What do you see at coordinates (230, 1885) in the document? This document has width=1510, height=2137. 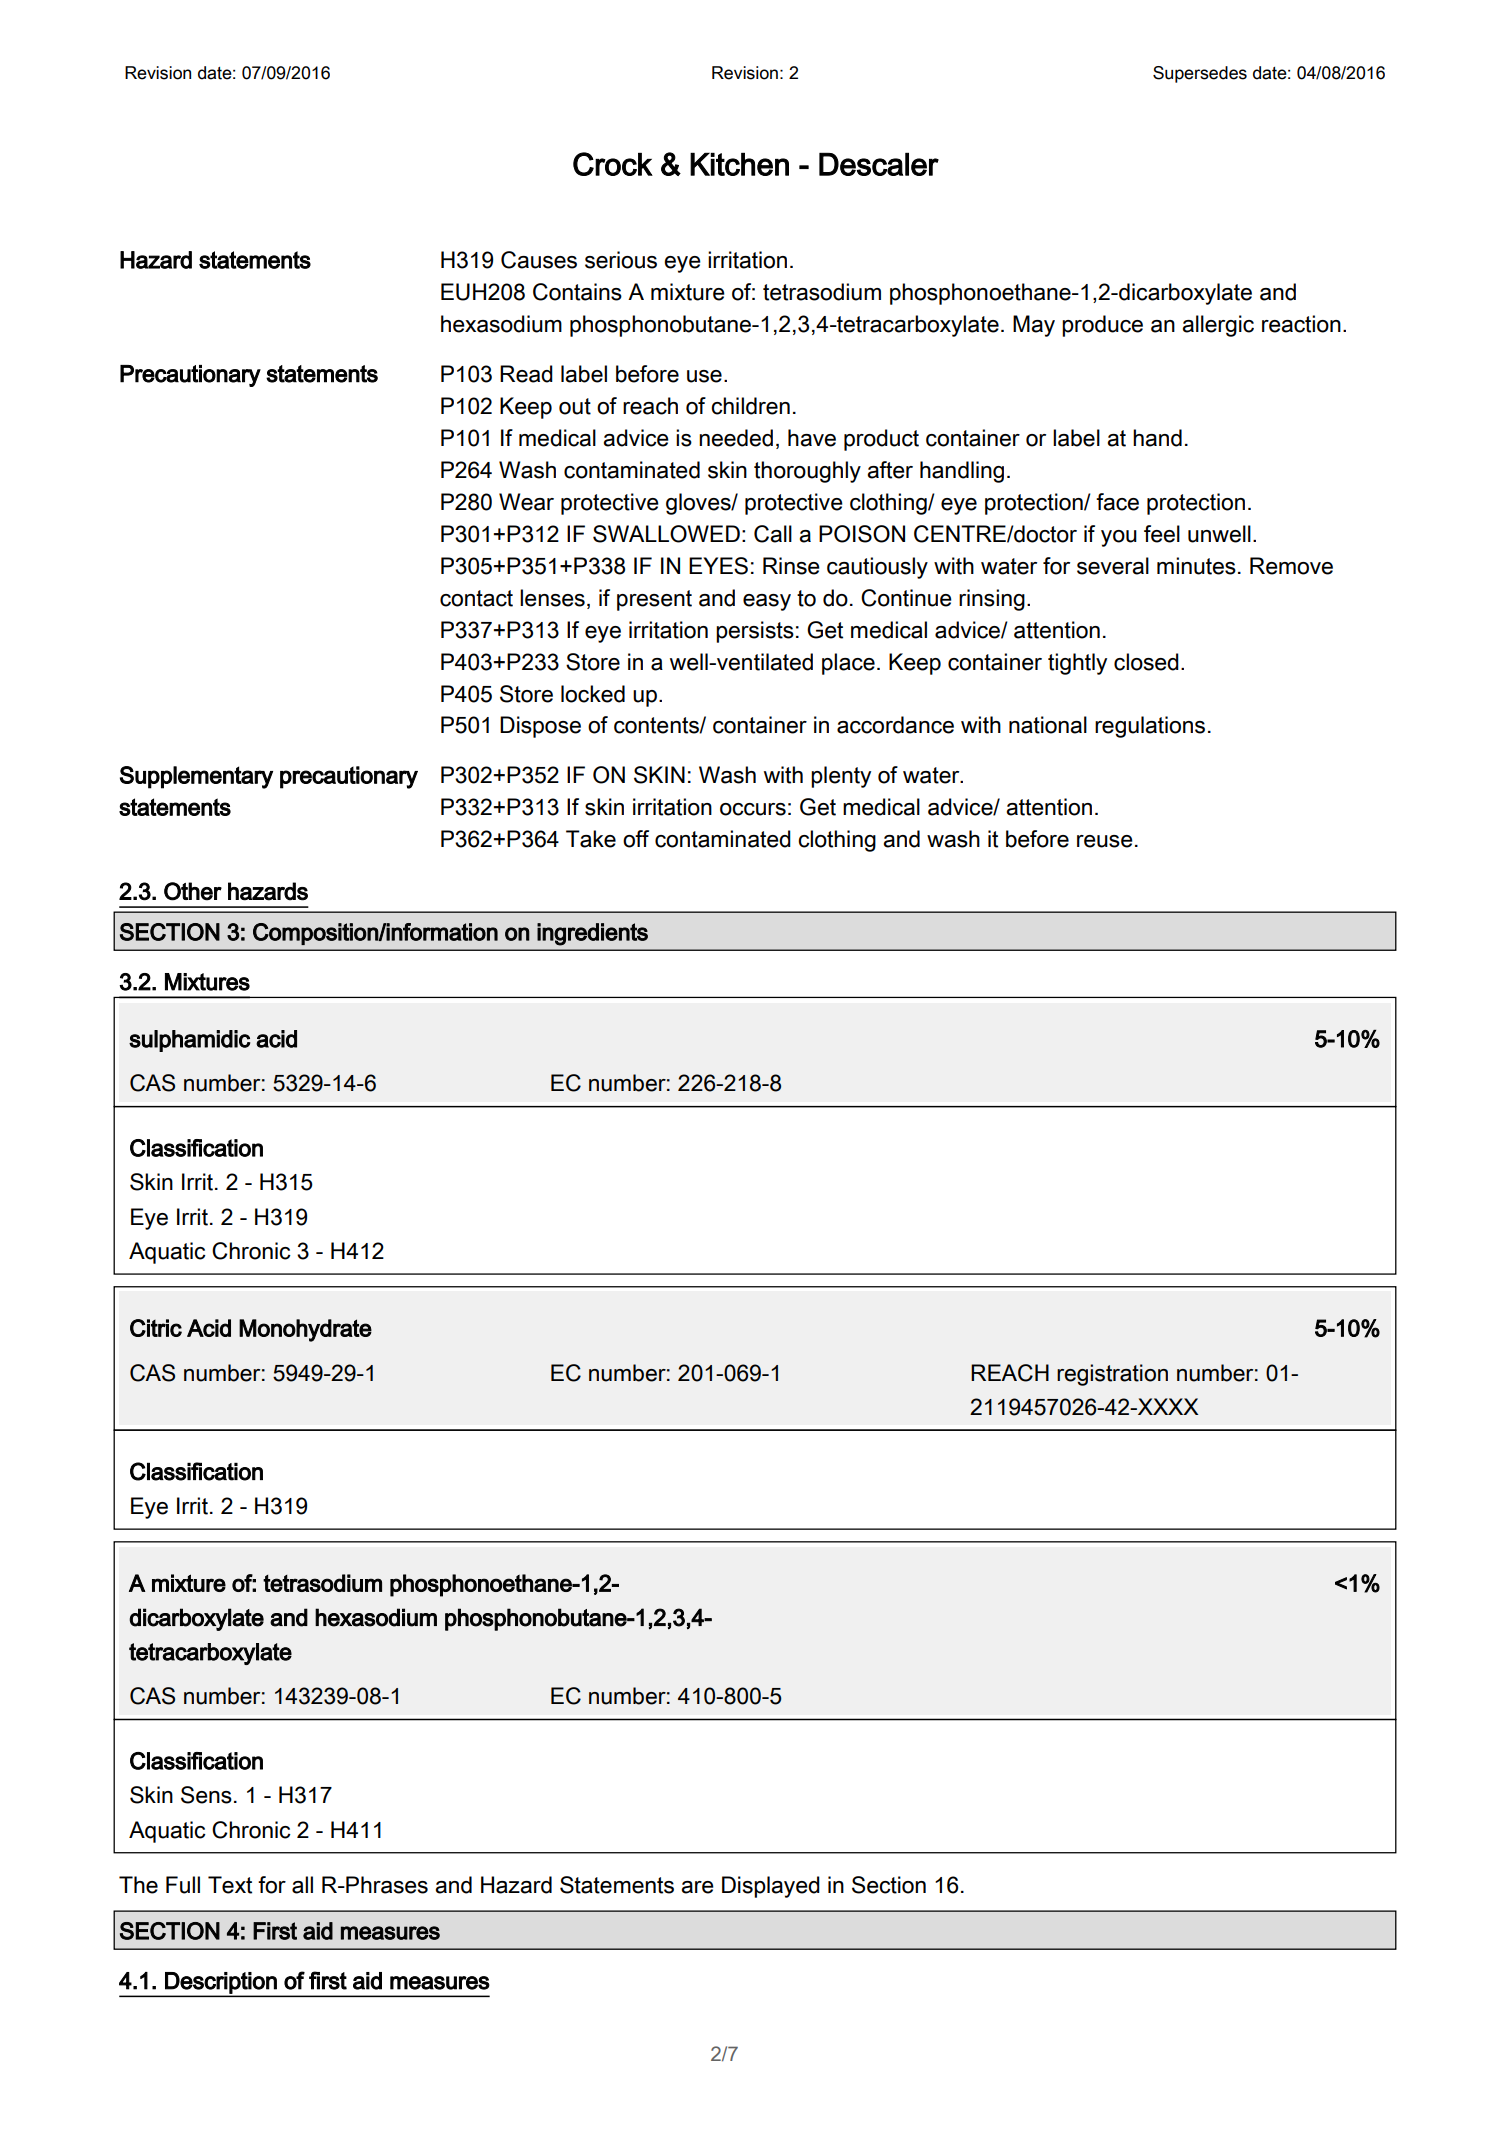 I see `Text` at bounding box center [230, 1885].
